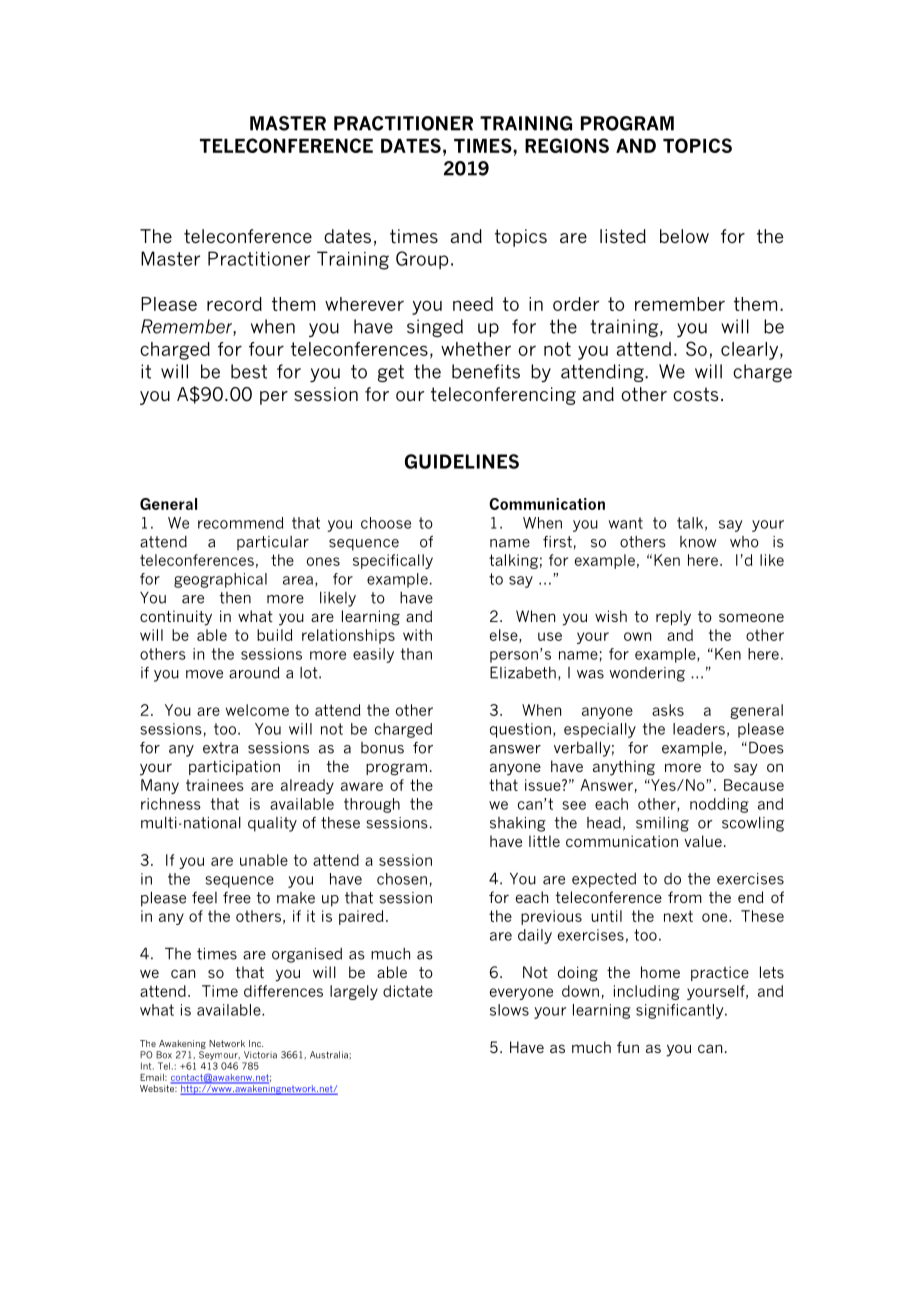  Describe the element at coordinates (684, 236) in the screenshot. I see `below` at that location.
